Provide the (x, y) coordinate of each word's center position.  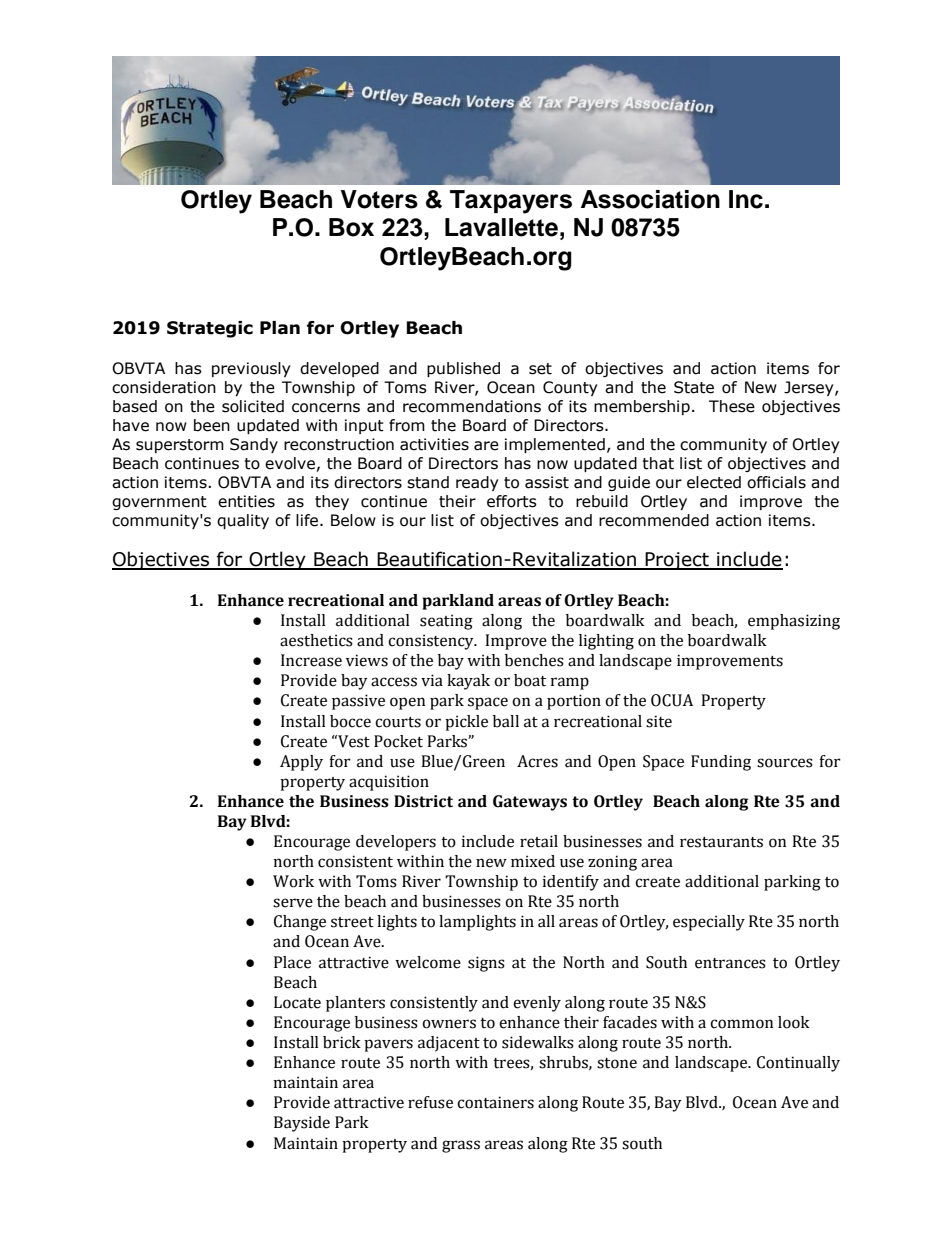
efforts (512, 501)
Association (650, 199)
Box (351, 227)
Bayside (302, 1124)
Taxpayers (511, 202)
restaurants (721, 842)
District (423, 801)
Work (293, 881)
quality (243, 521)
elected (714, 482)
